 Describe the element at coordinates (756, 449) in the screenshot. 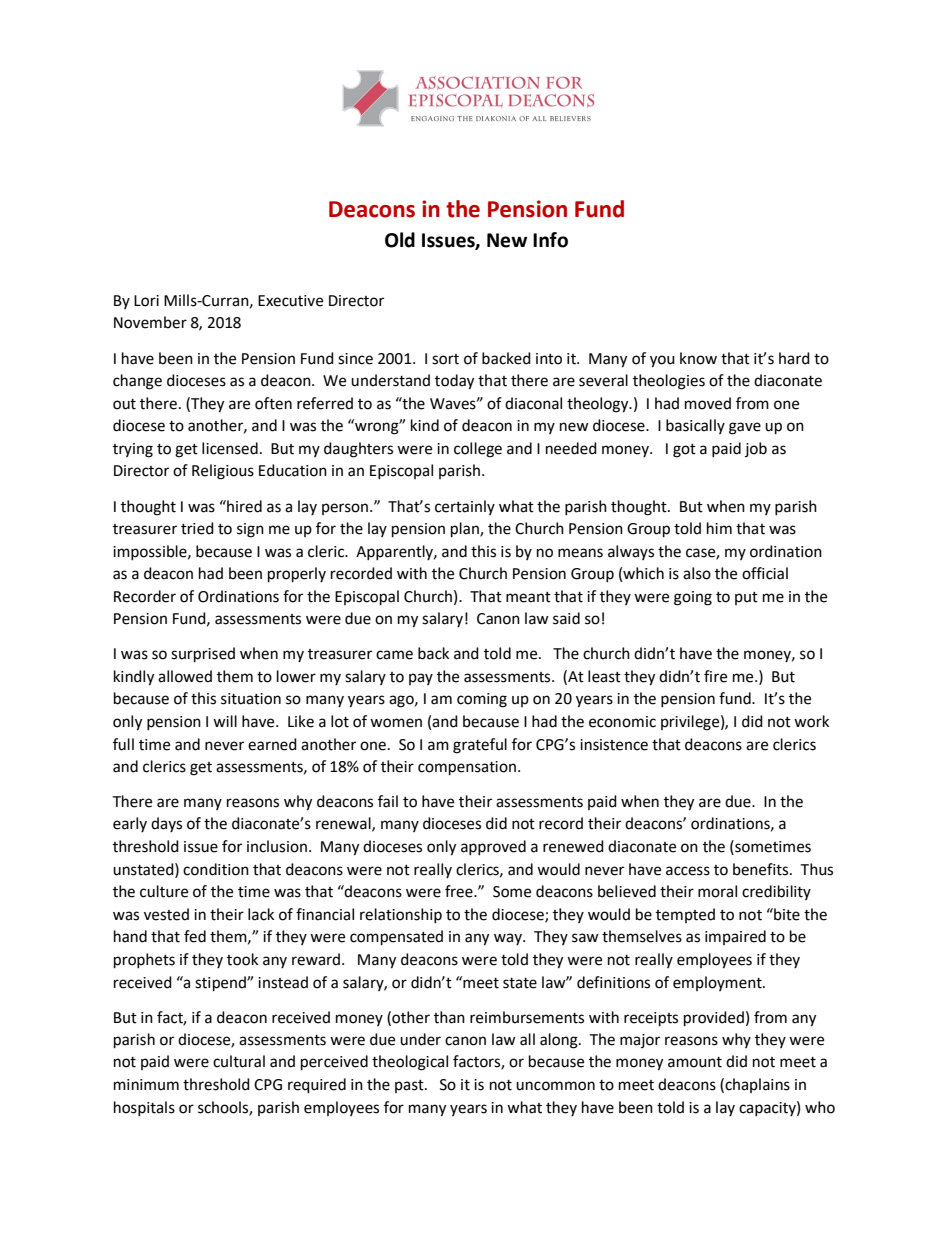

I see `job` at that location.
